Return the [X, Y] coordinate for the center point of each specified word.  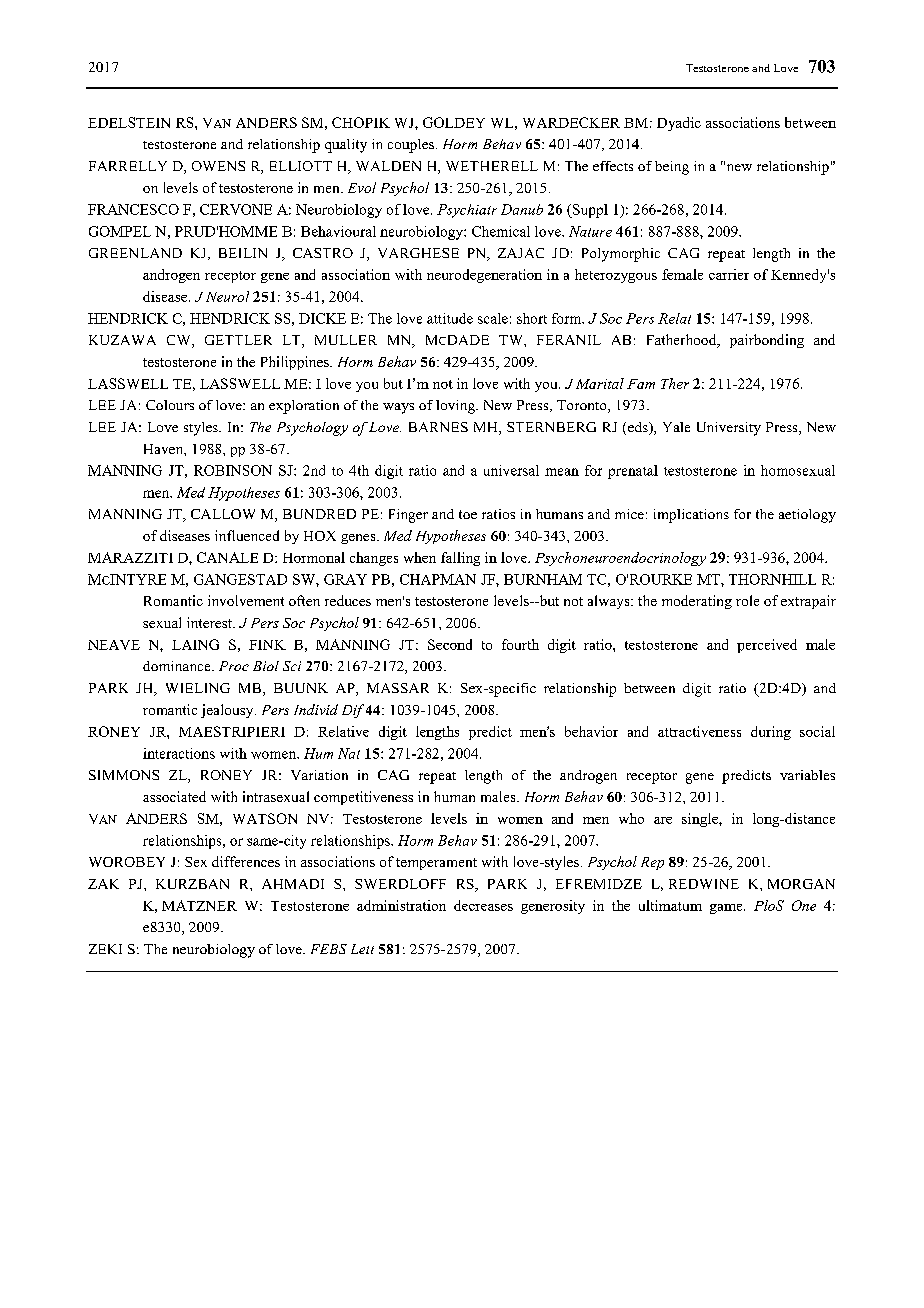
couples [412, 146]
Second [450, 644]
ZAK [103, 884]
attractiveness [699, 731]
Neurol [227, 296]
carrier [729, 274]
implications [691, 516]
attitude [450, 318]
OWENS [218, 166]
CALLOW [223, 514]
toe [468, 514]
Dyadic [679, 124]
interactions [179, 753]
